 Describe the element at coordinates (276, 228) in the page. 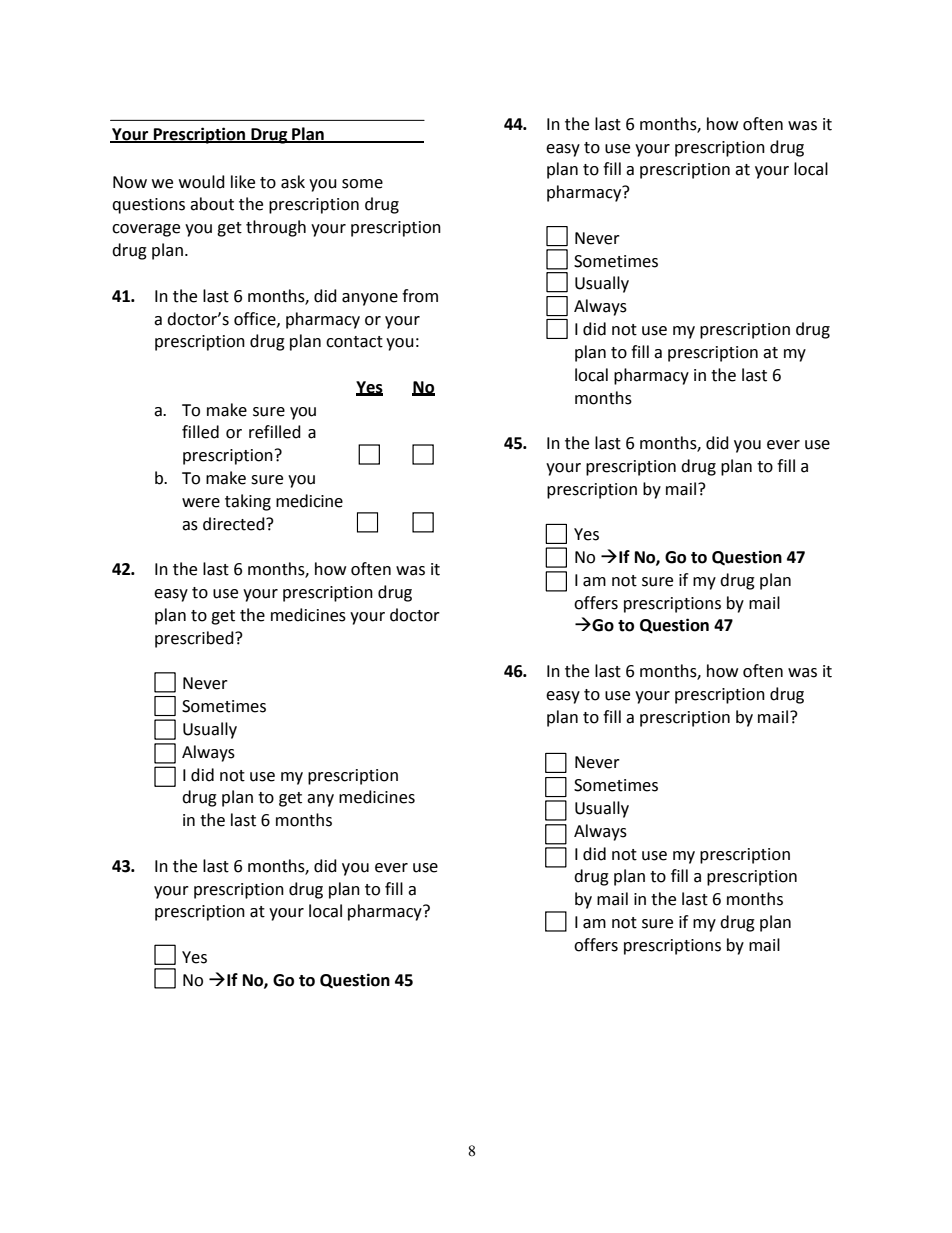

I see `through` at that location.
